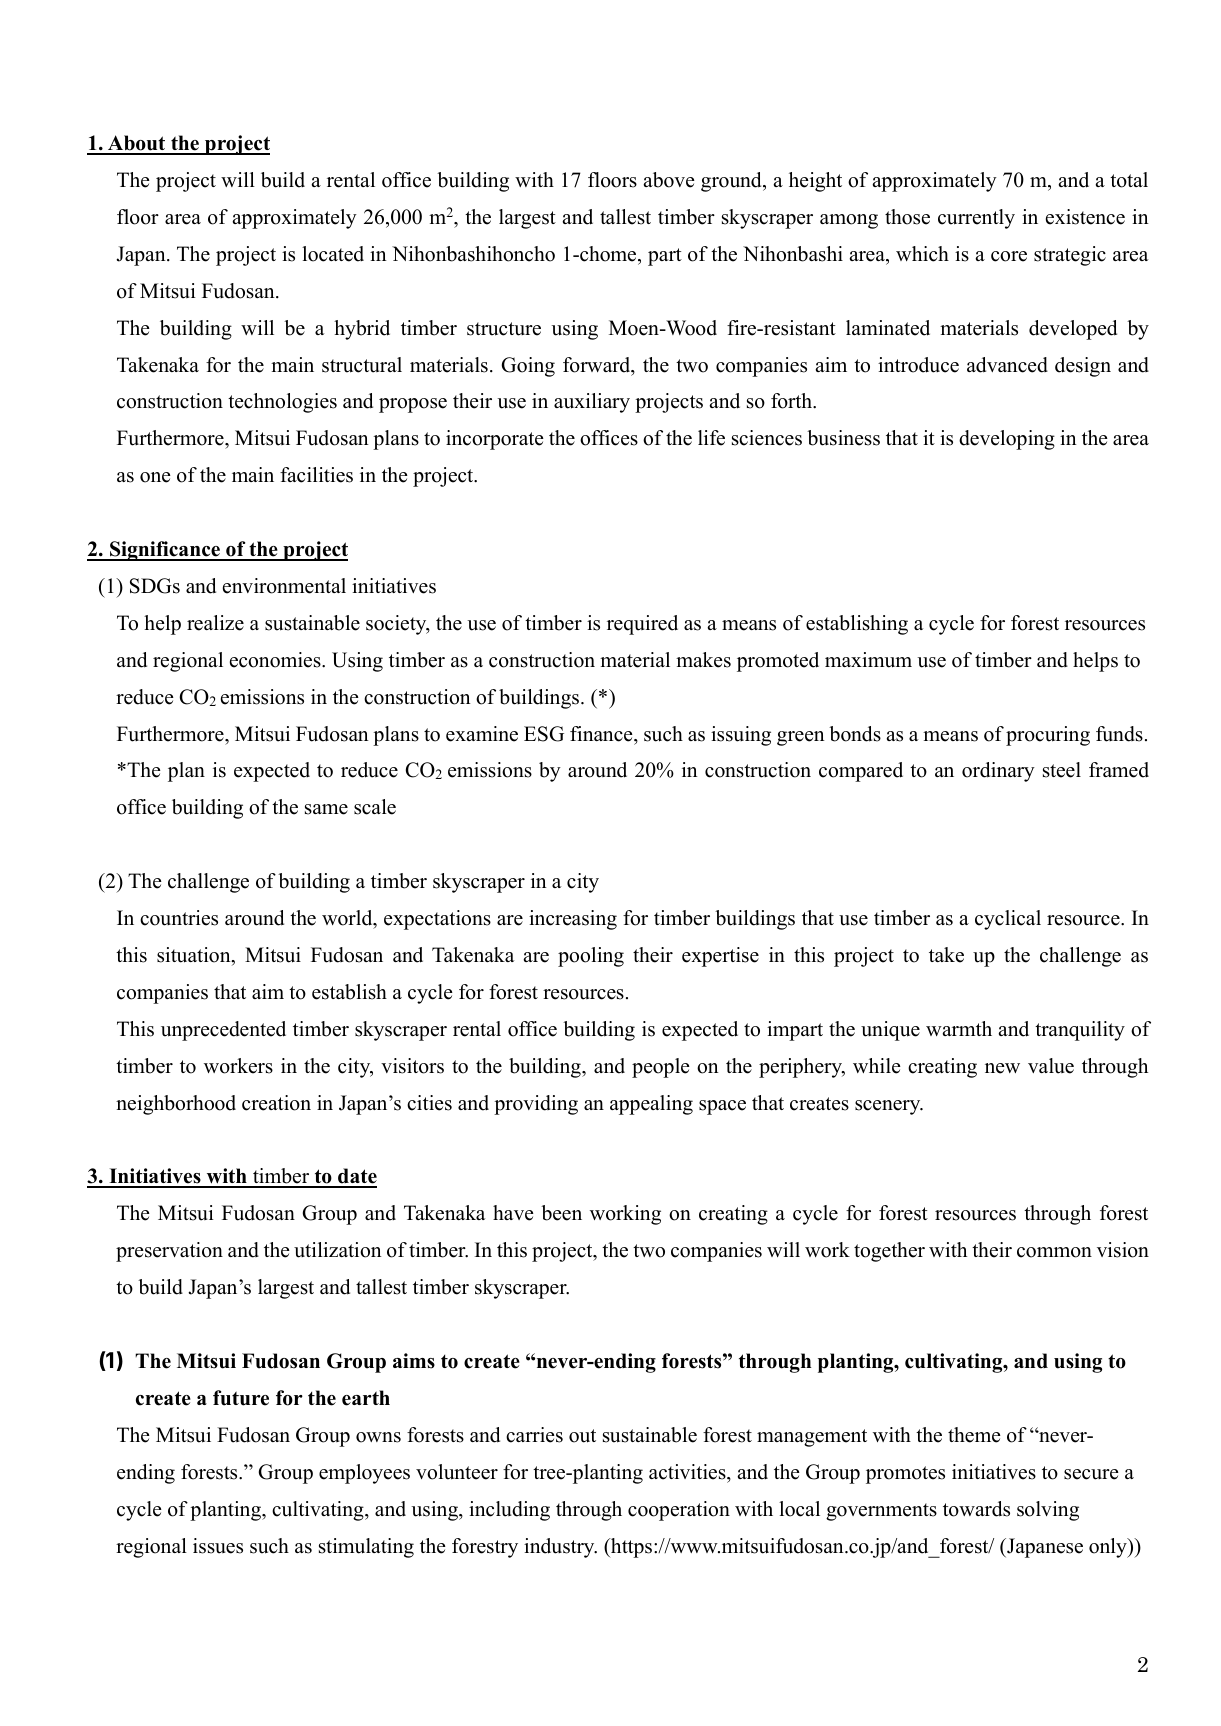 The width and height of the page is (1221, 1726). I want to click on currently, so click(976, 219).
